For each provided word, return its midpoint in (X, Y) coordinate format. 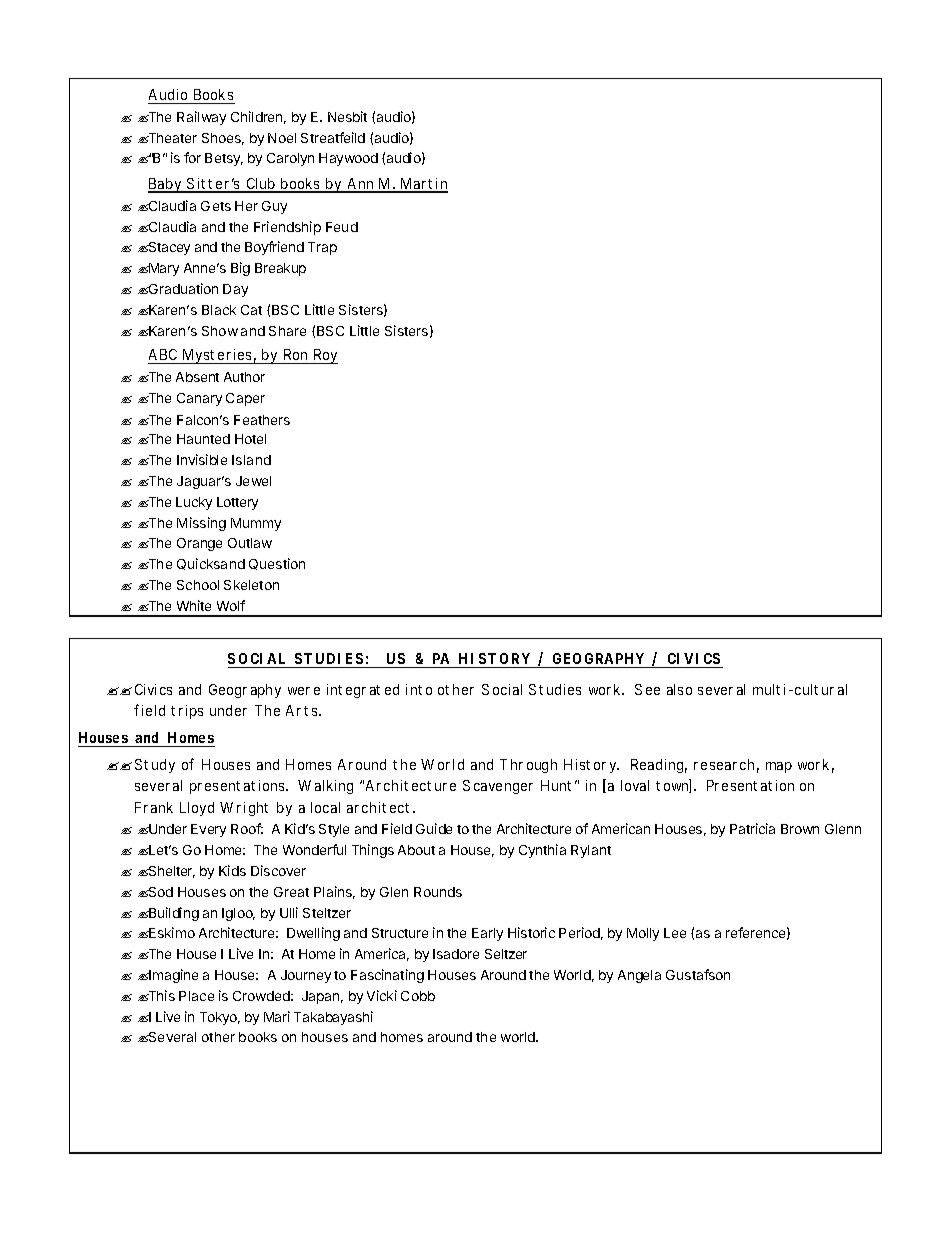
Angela (639, 976)
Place (196, 996)
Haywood (348, 159)
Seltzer (506, 954)
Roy (325, 356)
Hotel (250, 439)
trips (187, 712)
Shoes (223, 139)
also (679, 689)
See (647, 689)
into (419, 689)
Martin (423, 185)
